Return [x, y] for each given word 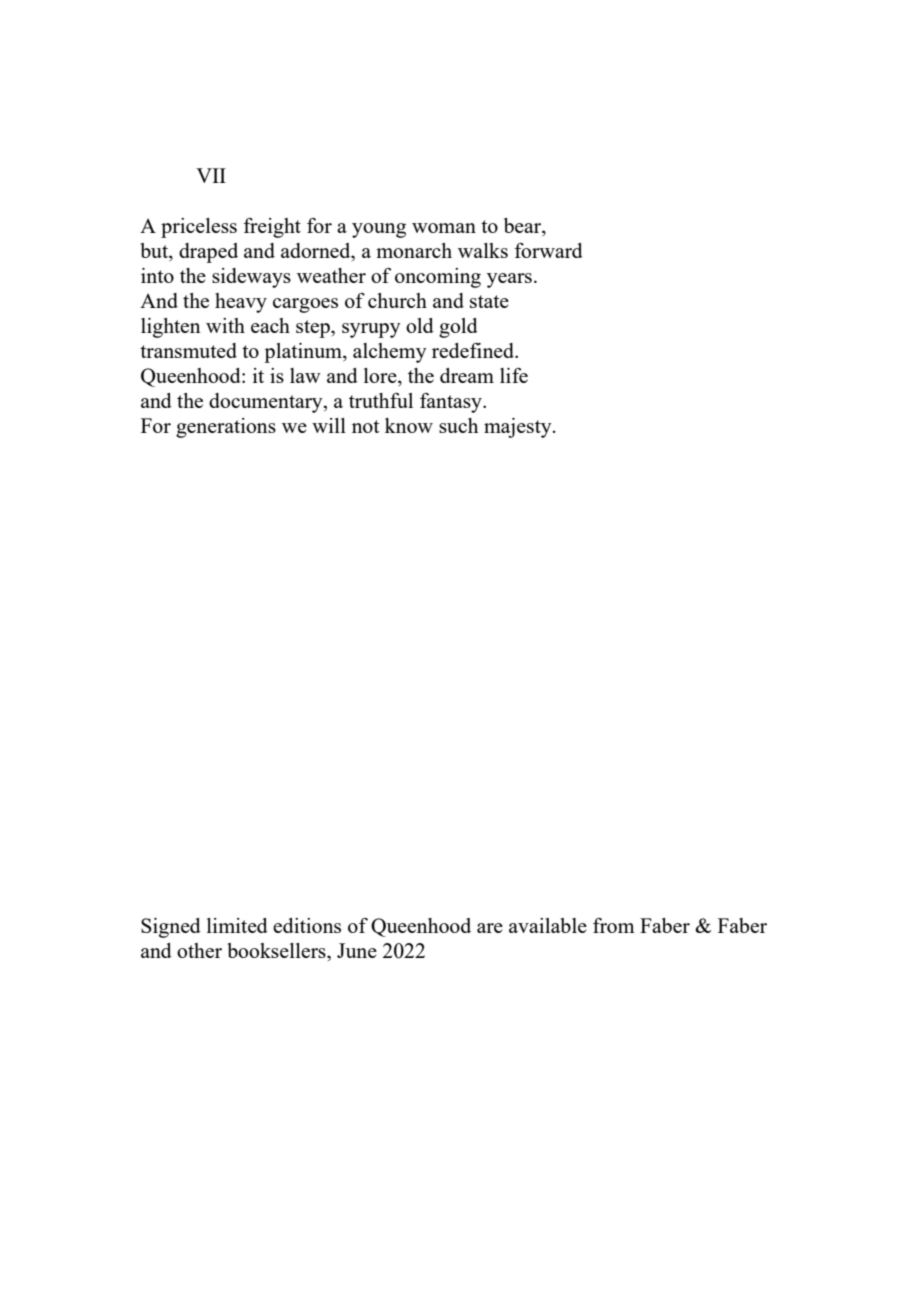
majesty [519, 428]
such [458, 425]
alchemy [390, 353]
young [379, 230]
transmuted [188, 350]
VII [211, 175]
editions [307, 925]
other [199, 950]
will [329, 425]
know [409, 425]
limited [237, 925]
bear [524, 225]
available [548, 925]
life [514, 375]
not [365, 426]
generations [226, 428]
